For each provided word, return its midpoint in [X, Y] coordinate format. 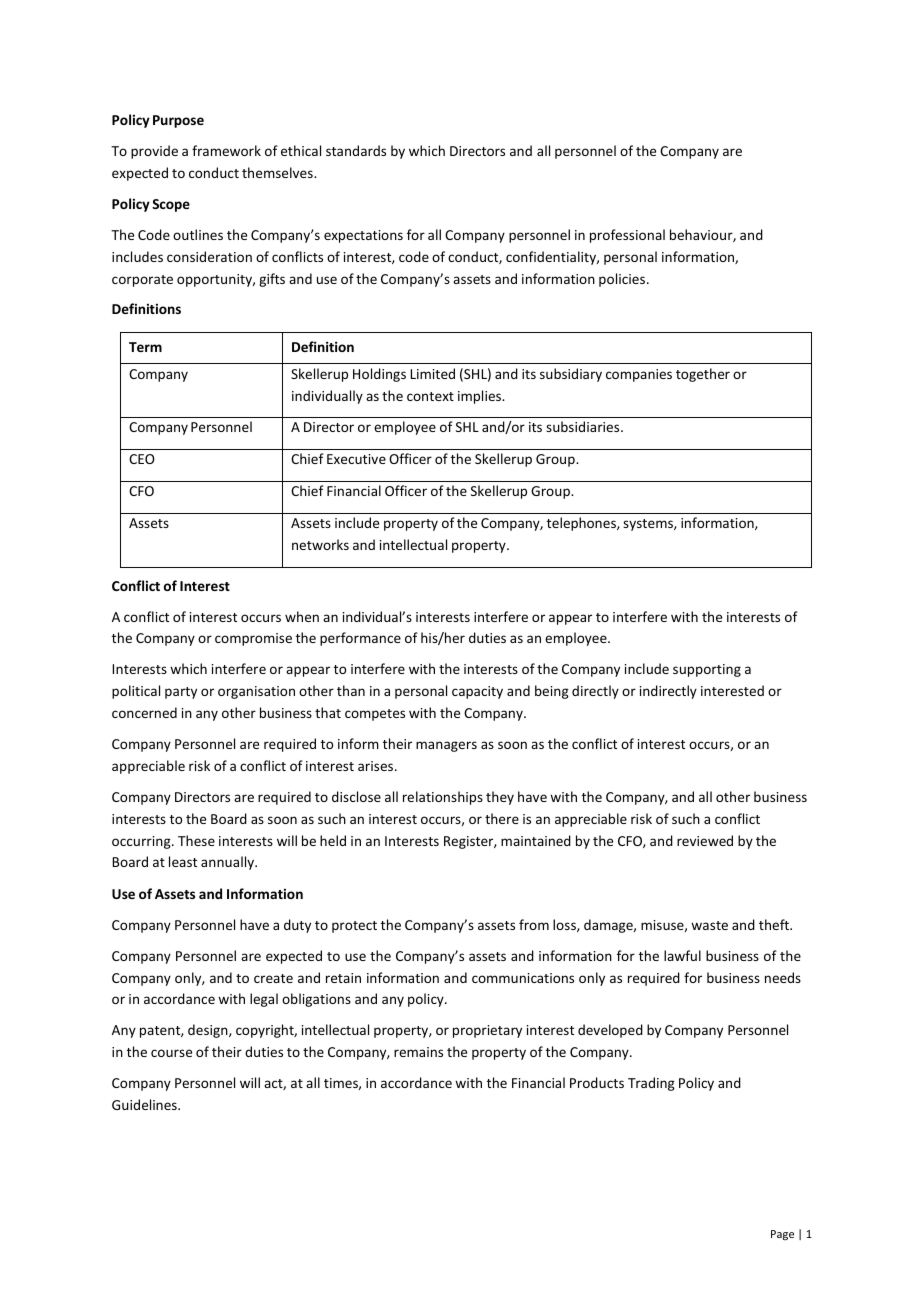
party [181, 693]
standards [356, 150]
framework [226, 150]
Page [782, 1235]
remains [418, 1052]
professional [627, 236]
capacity [477, 692]
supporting [707, 670]
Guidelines [145, 1104]
